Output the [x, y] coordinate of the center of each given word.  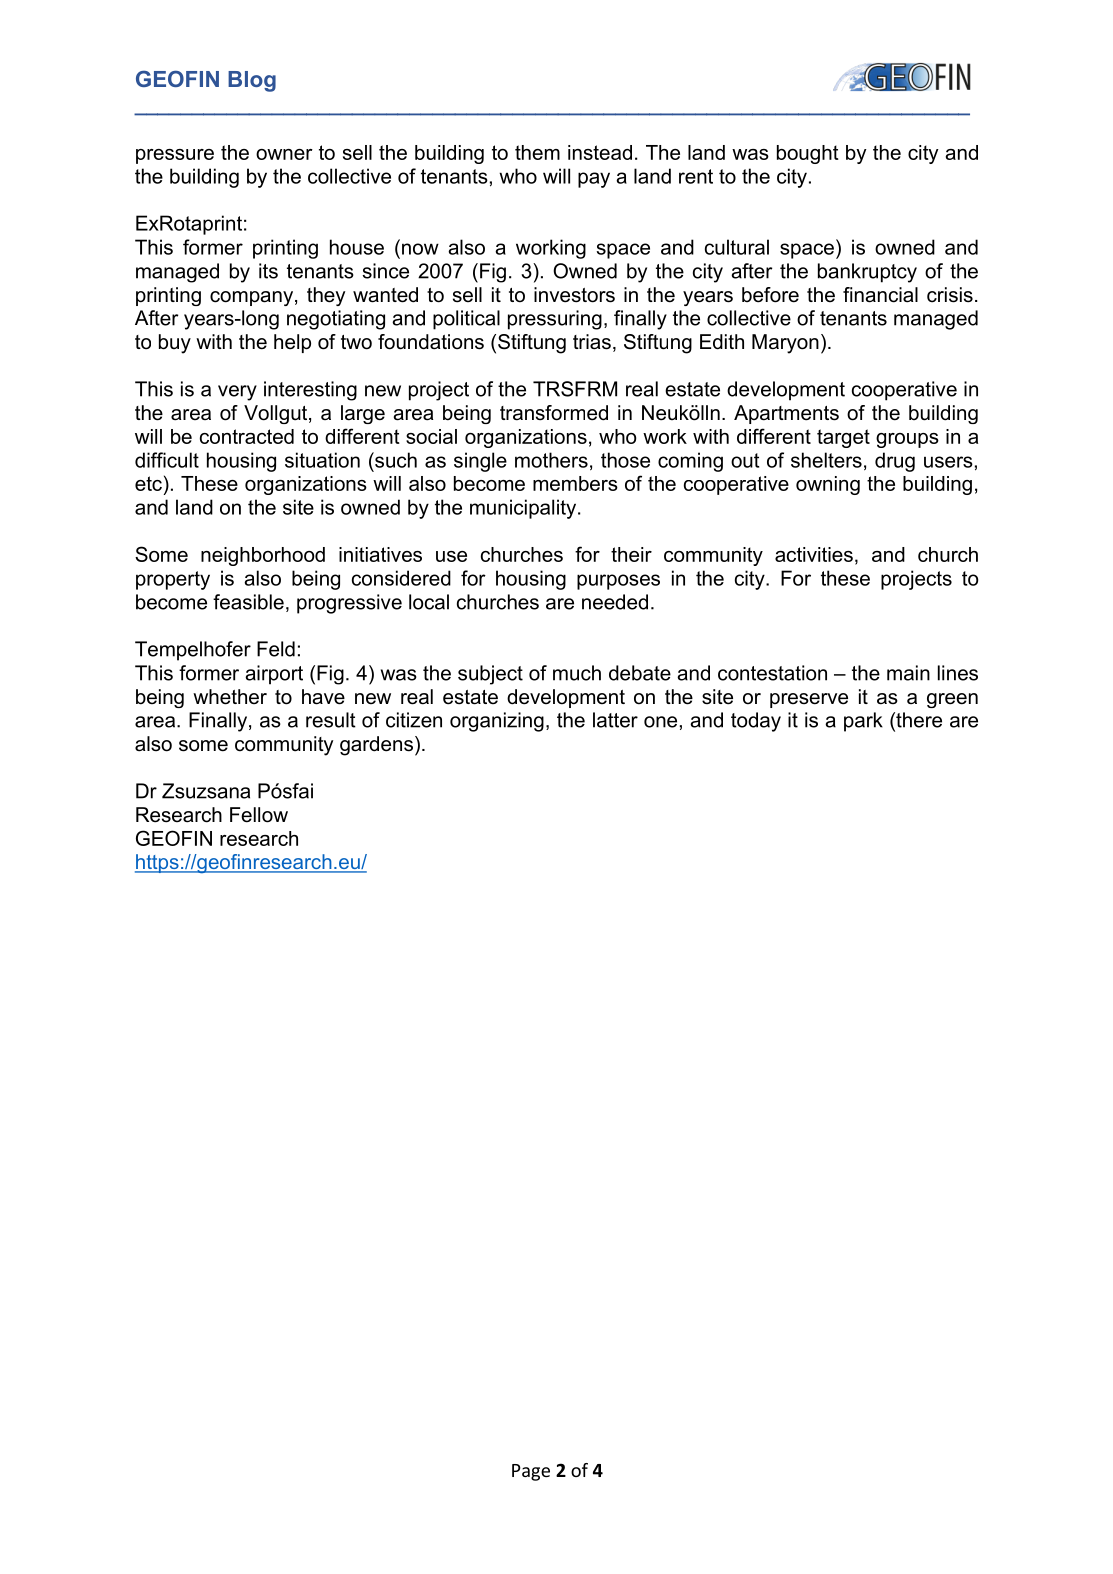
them [537, 152]
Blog [252, 81]
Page [531, 1472]
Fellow [259, 815]
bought [808, 154]
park [863, 722]
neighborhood [263, 556]
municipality [524, 509]
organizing [497, 722]
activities [814, 554]
